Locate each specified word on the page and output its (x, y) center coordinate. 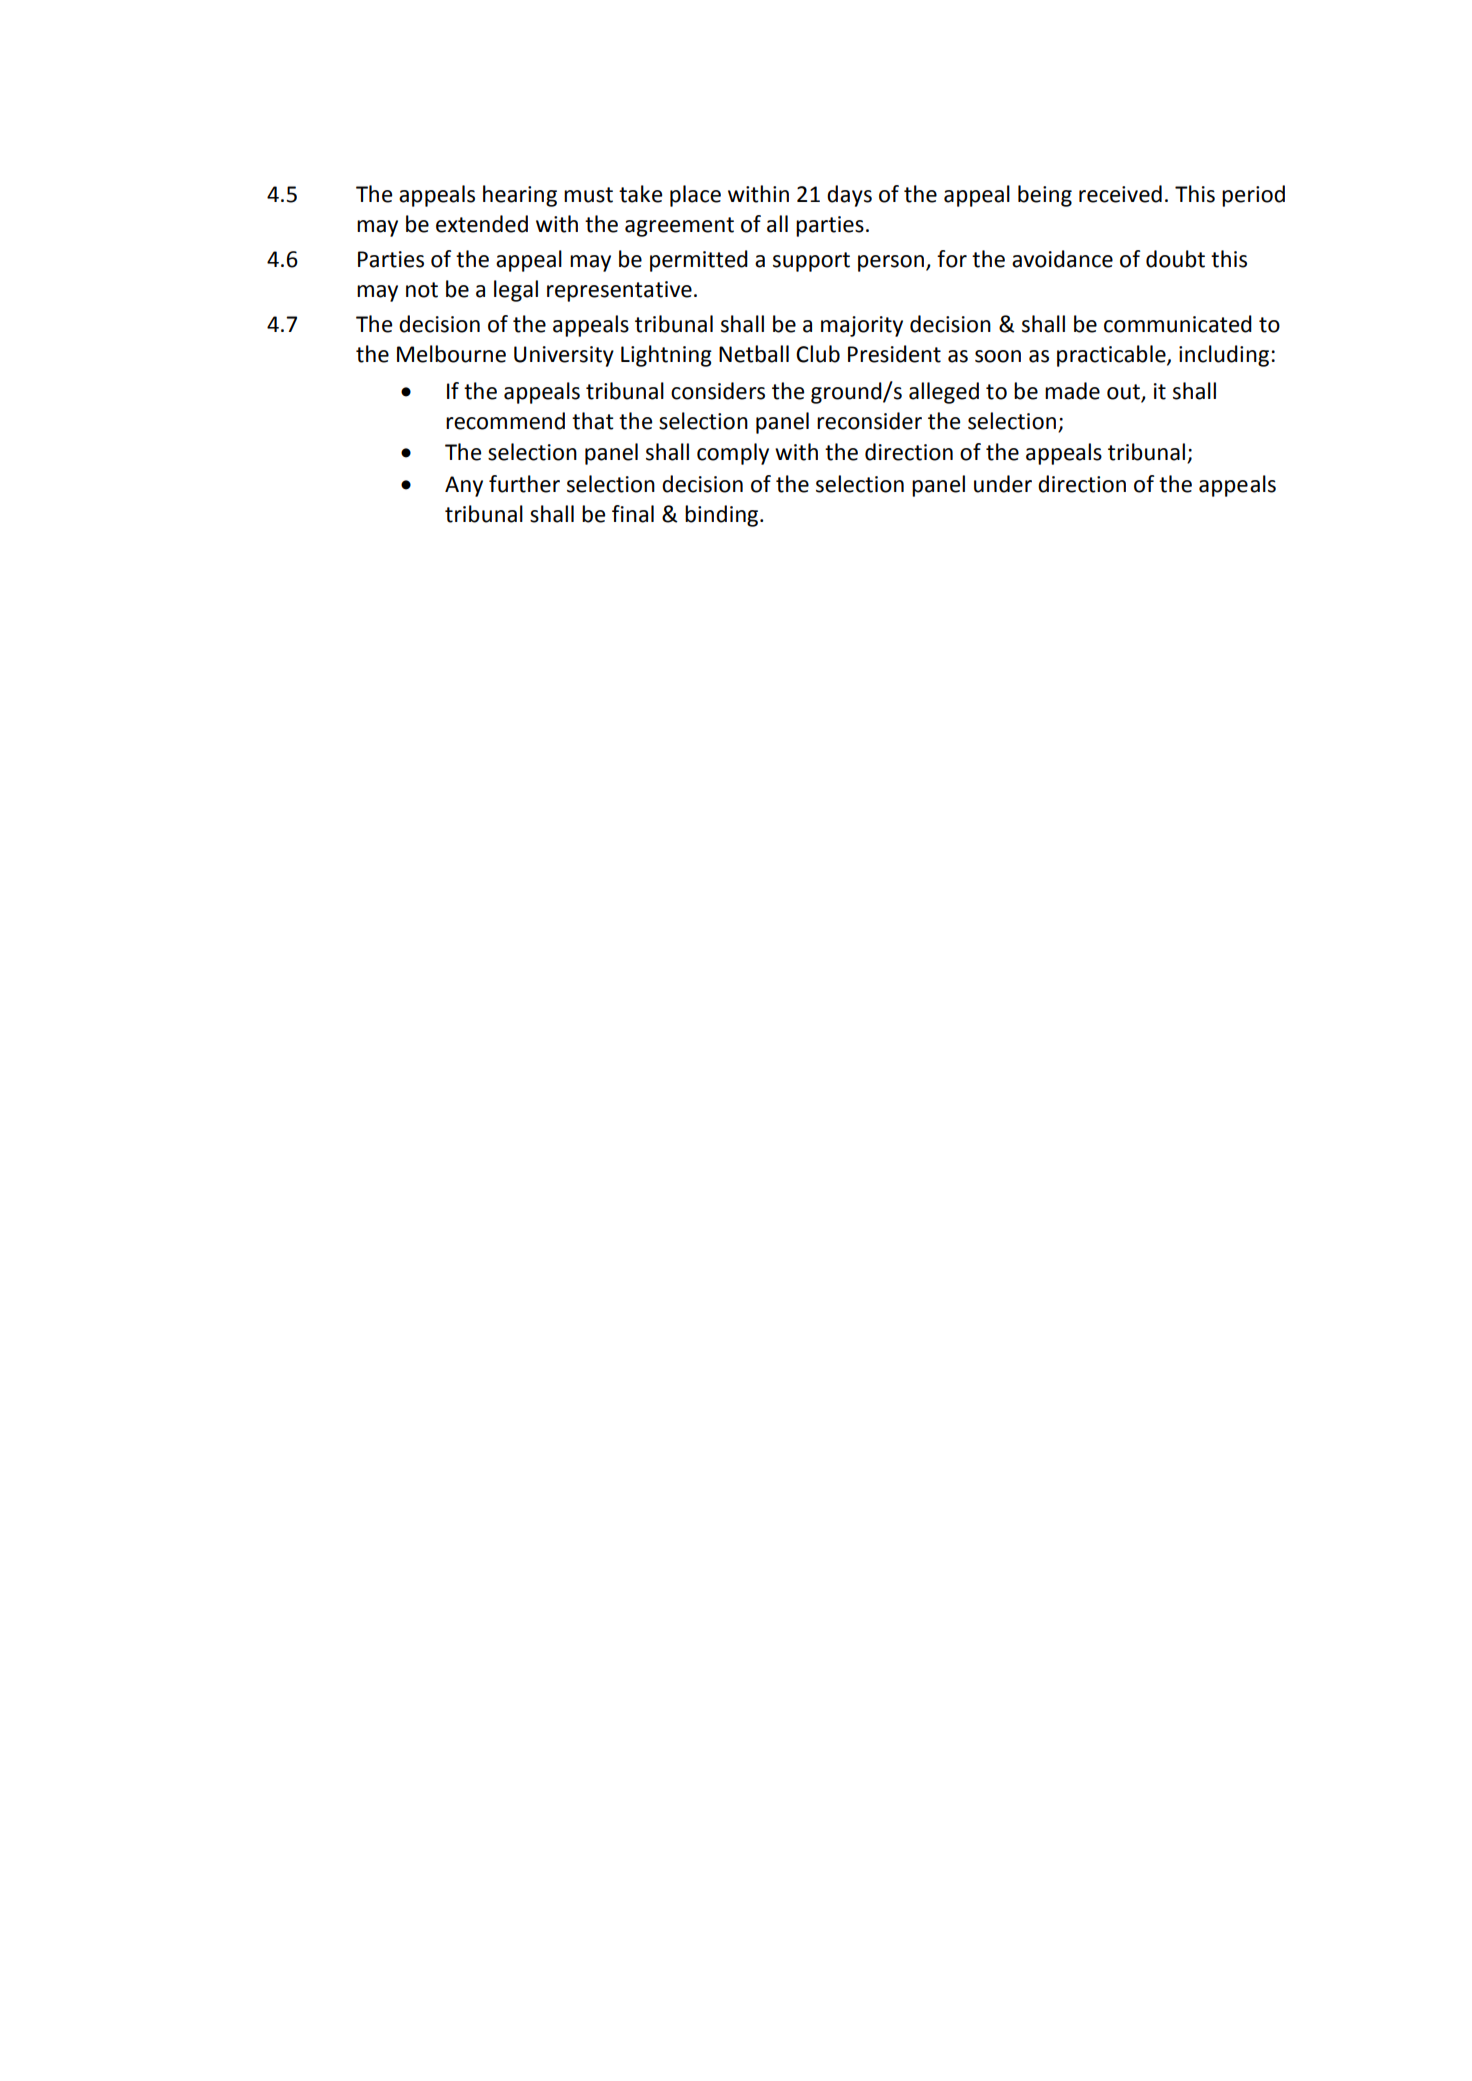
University (564, 356)
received (1120, 194)
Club (818, 354)
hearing (520, 196)
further (524, 484)
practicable (1112, 356)
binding (723, 516)
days (849, 196)
